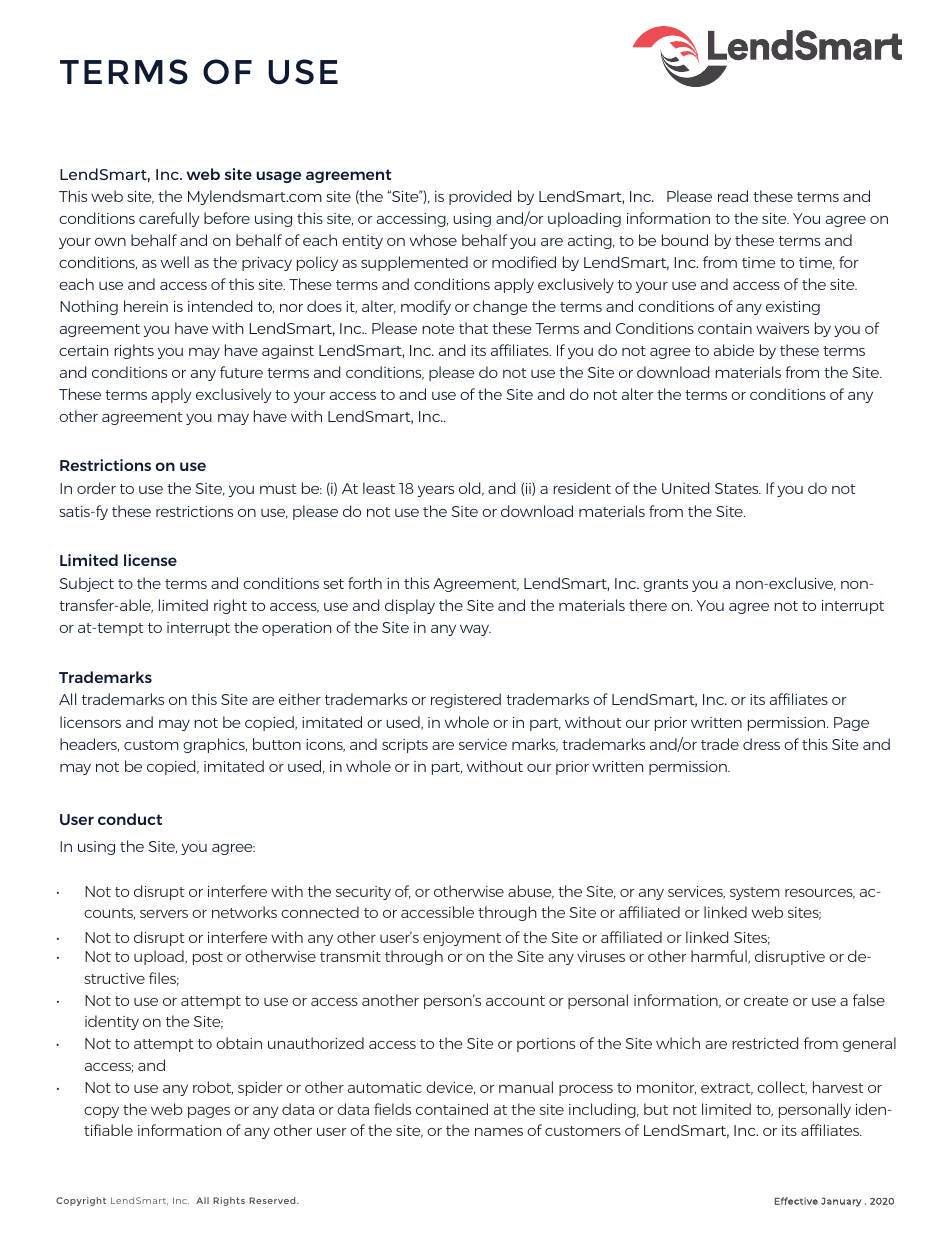 This screenshot has height=1233, width=952. What do you see at coordinates (405, 746) in the screenshot?
I see `scripts` at bounding box center [405, 746].
